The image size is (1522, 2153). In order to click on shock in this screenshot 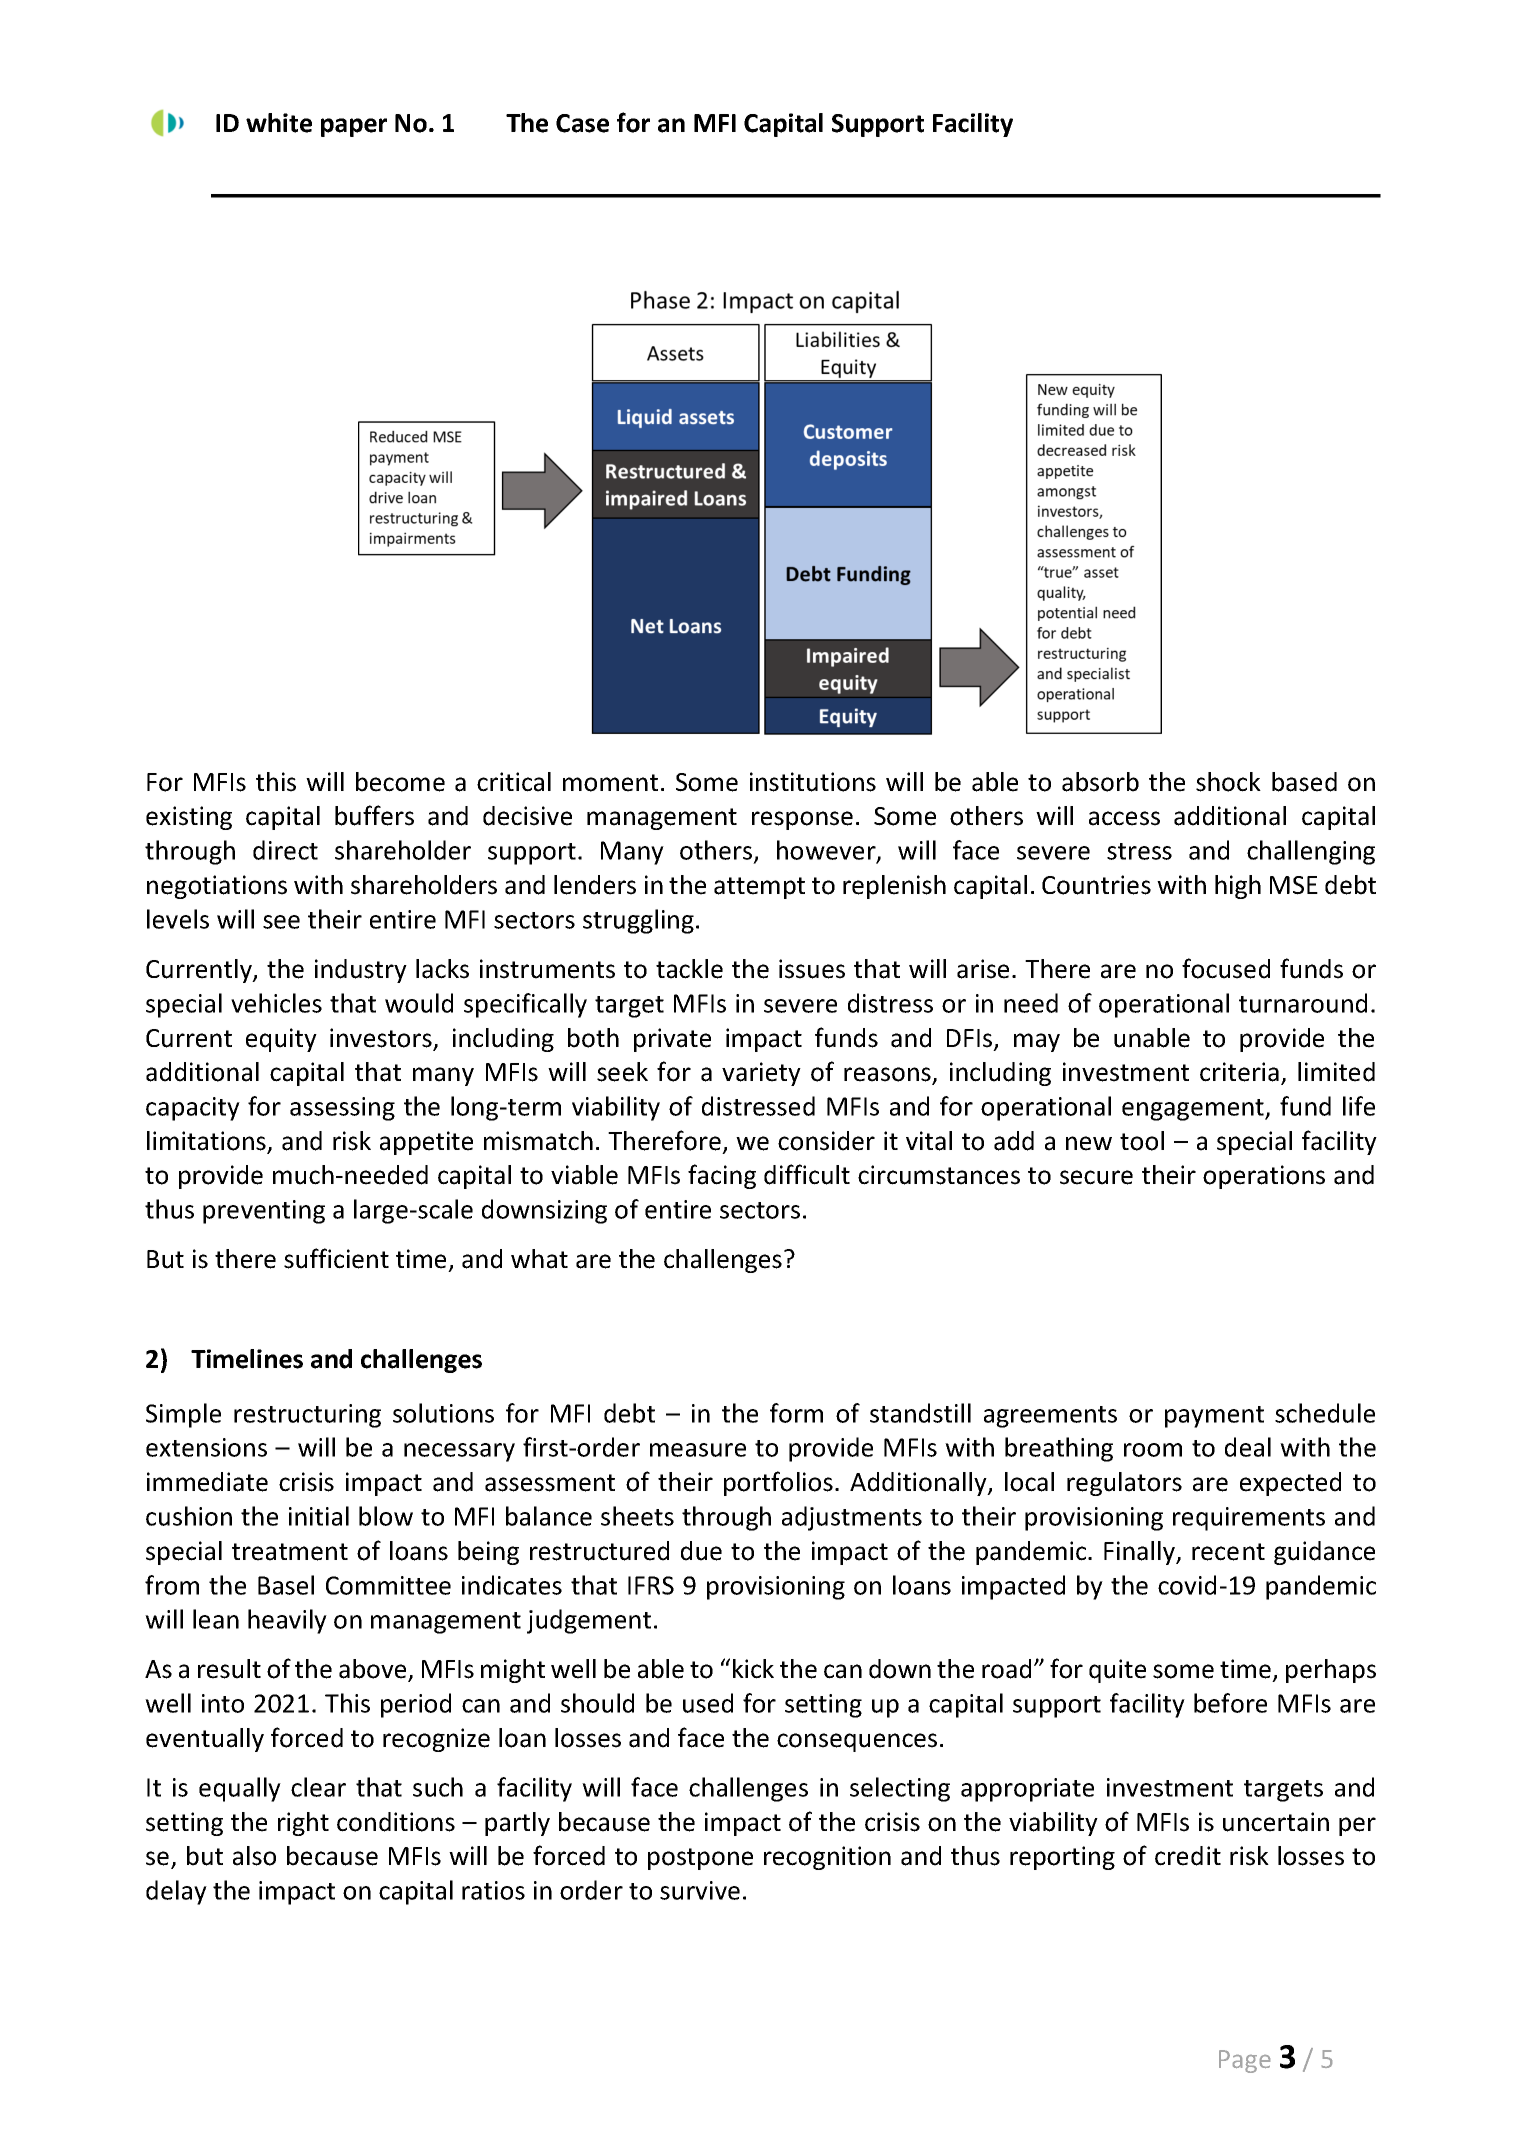, I will do `click(1228, 782)`.
